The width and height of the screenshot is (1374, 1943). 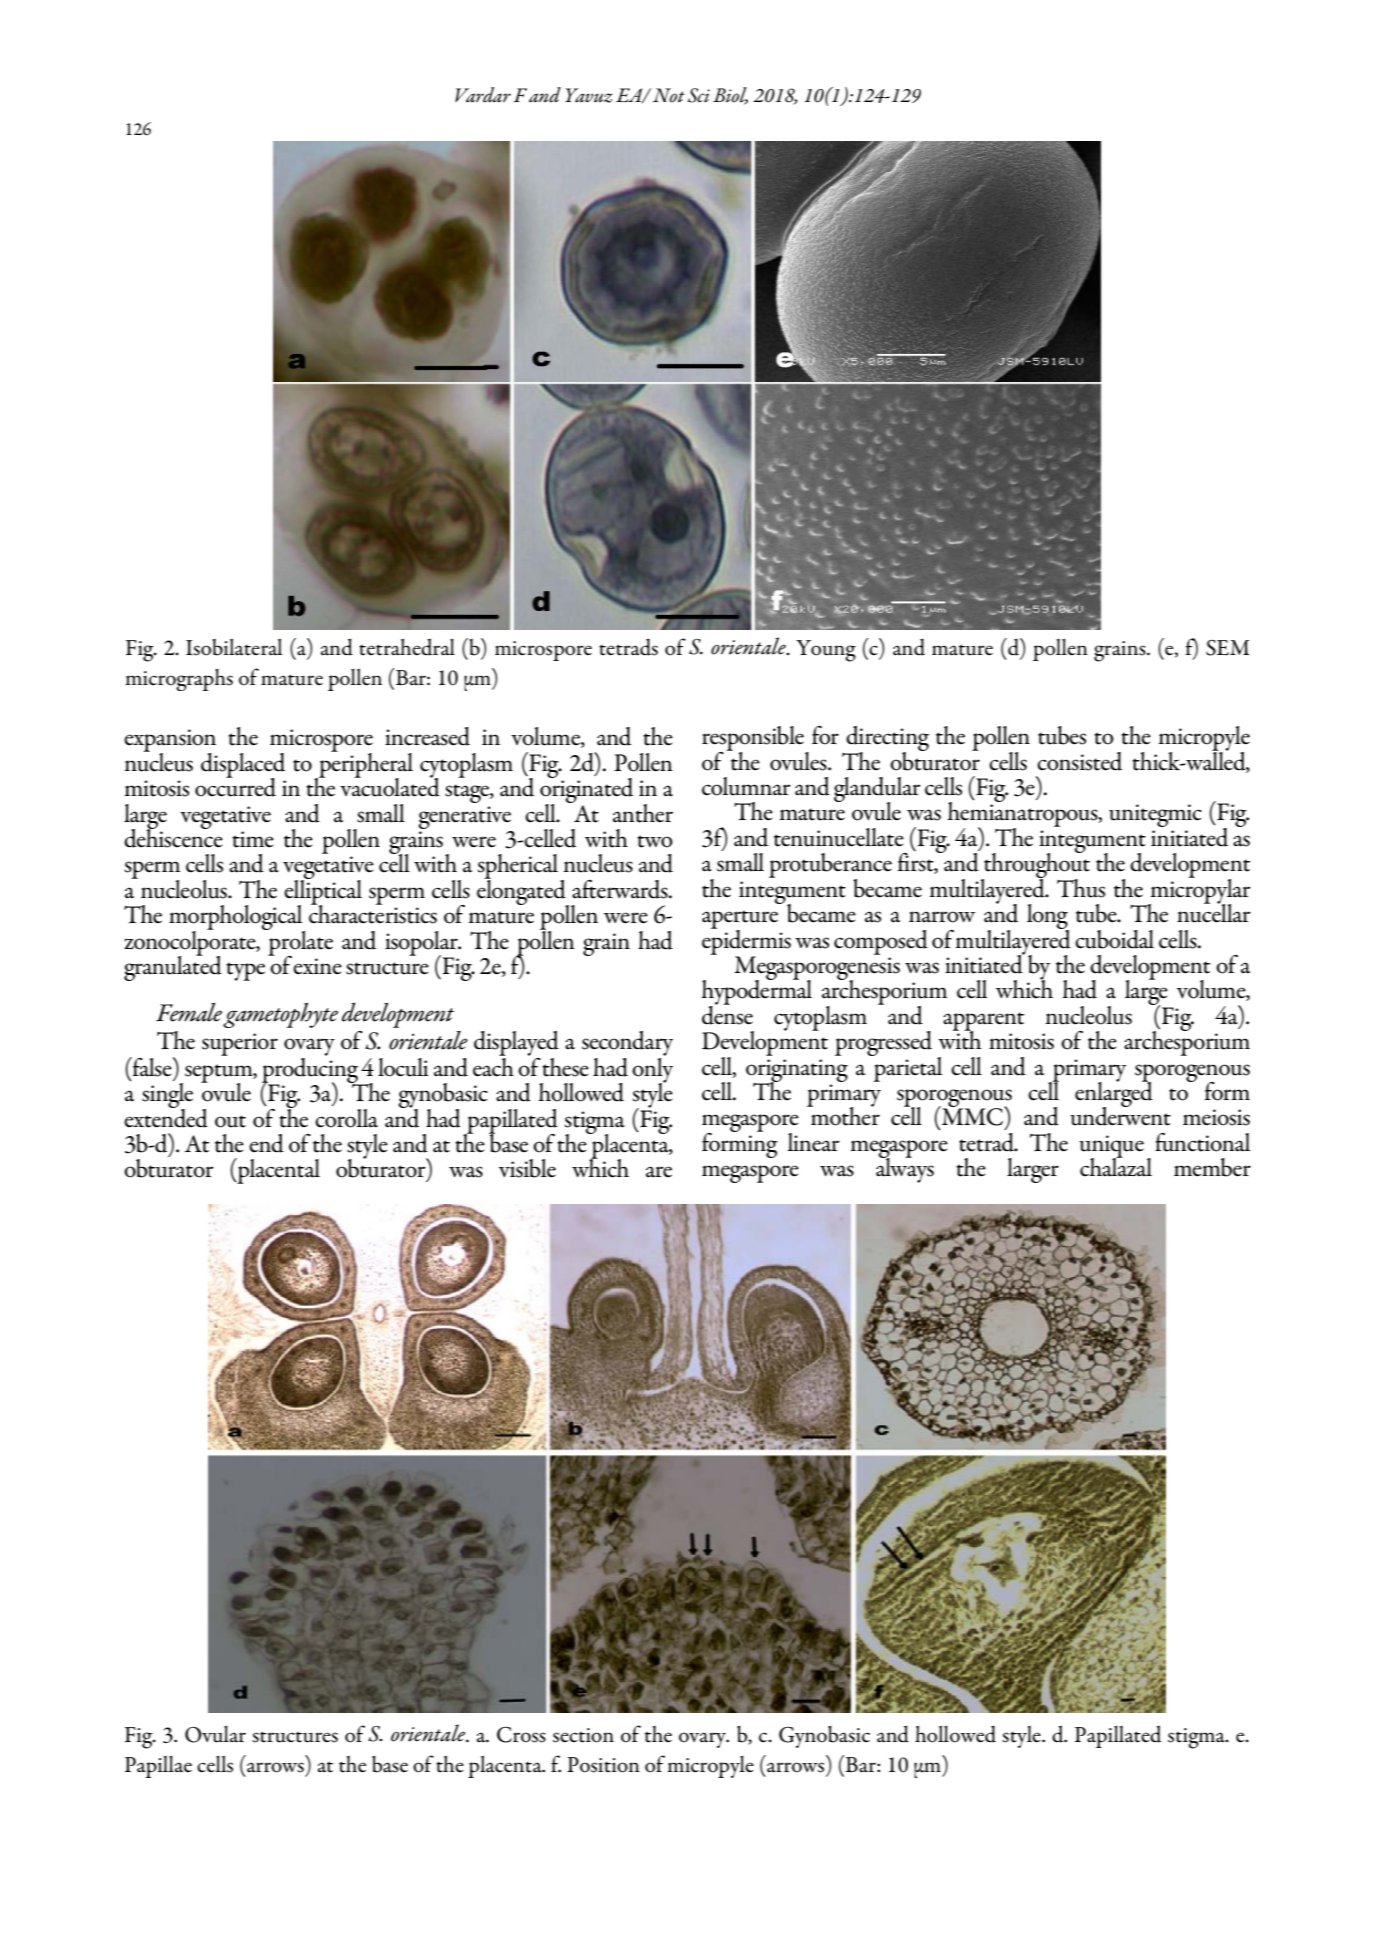 What do you see at coordinates (179, 680) in the screenshot?
I see `micrographs` at bounding box center [179, 680].
